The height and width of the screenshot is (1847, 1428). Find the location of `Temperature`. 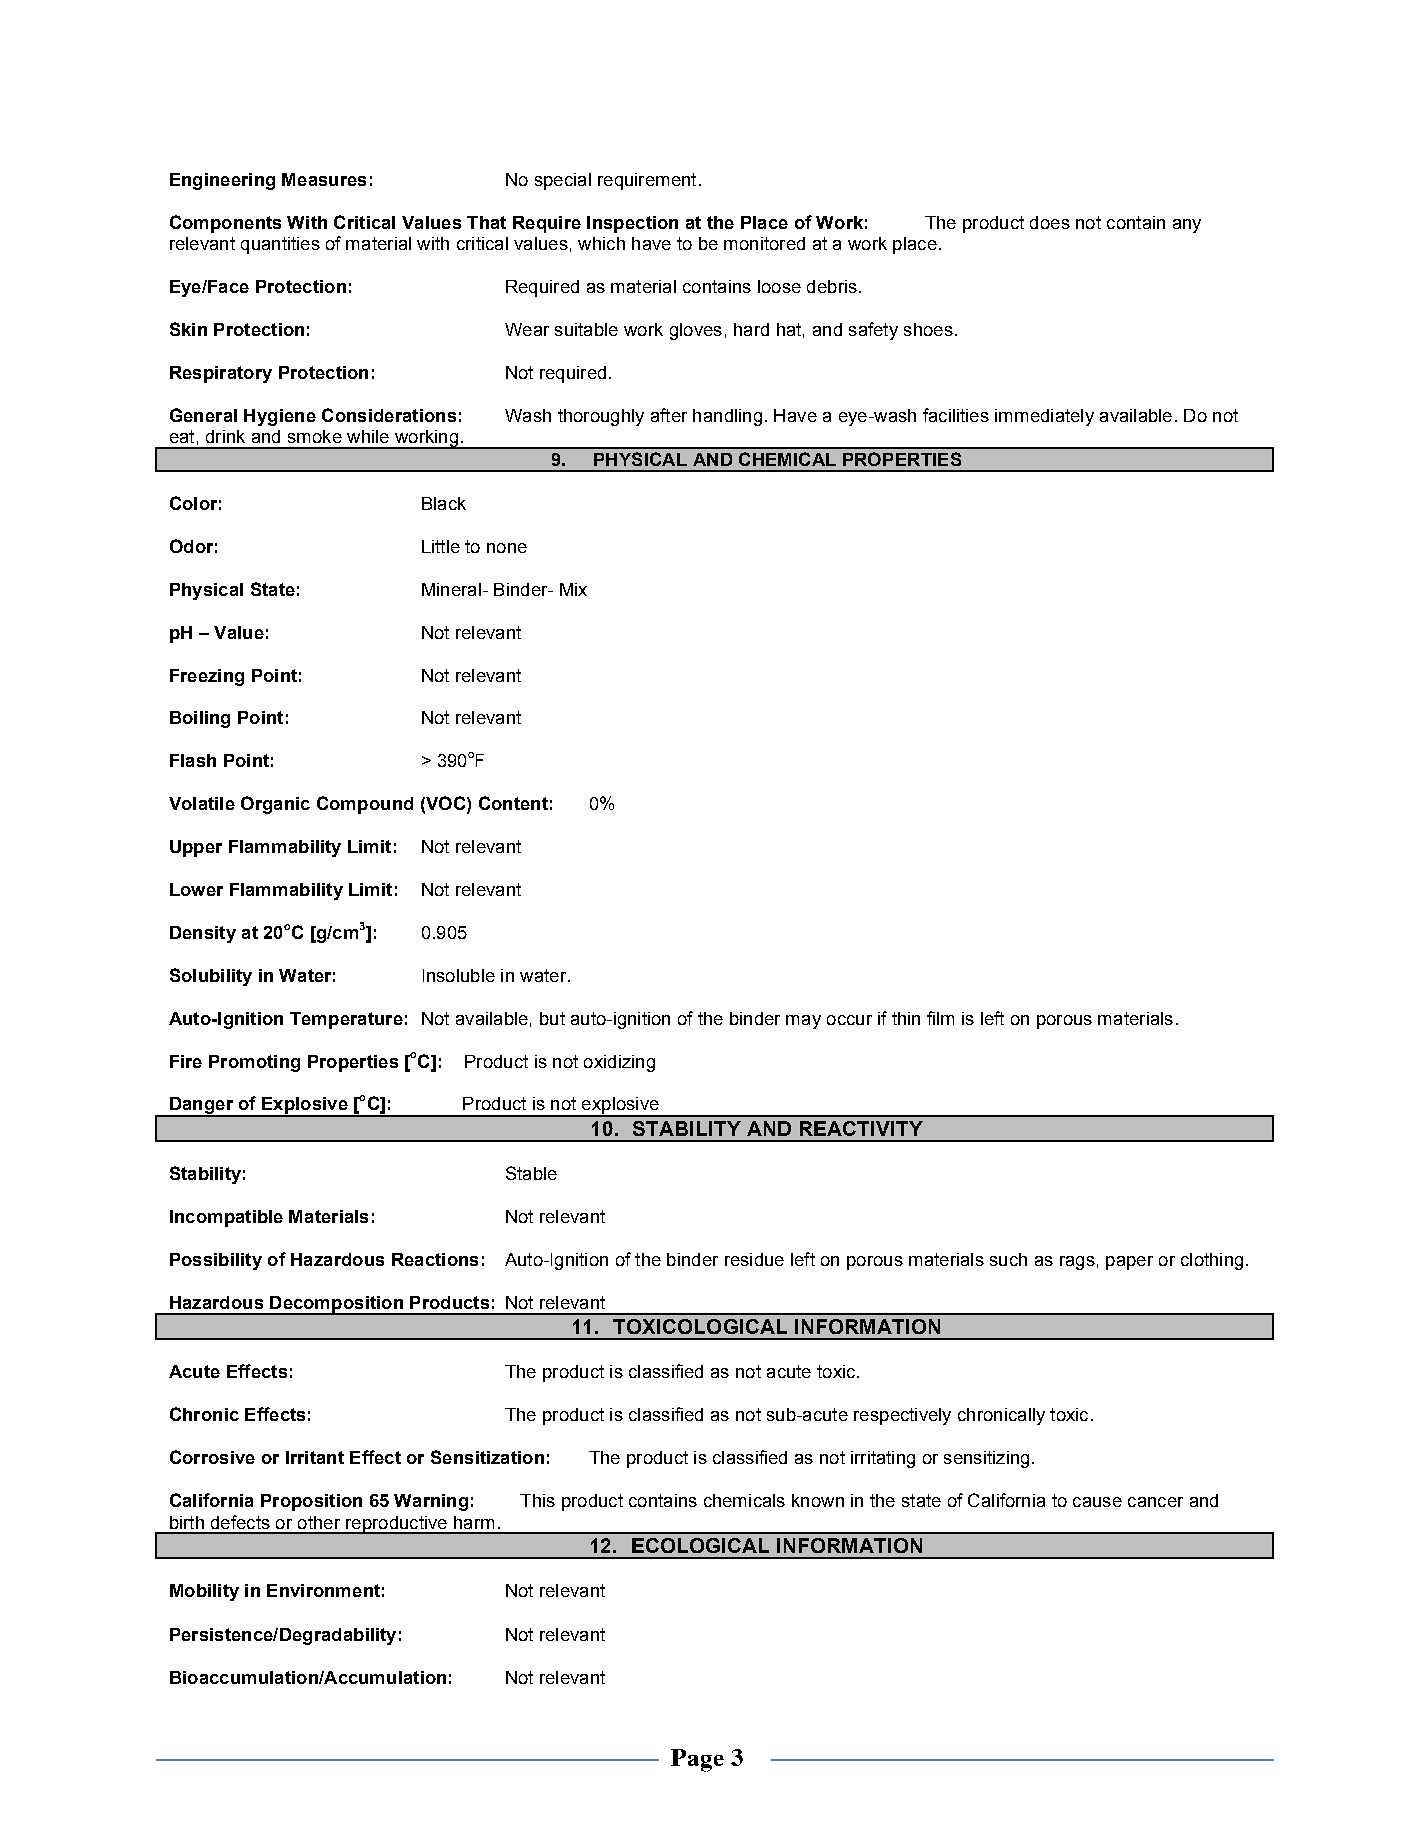

Temperature is located at coordinates (346, 1020).
